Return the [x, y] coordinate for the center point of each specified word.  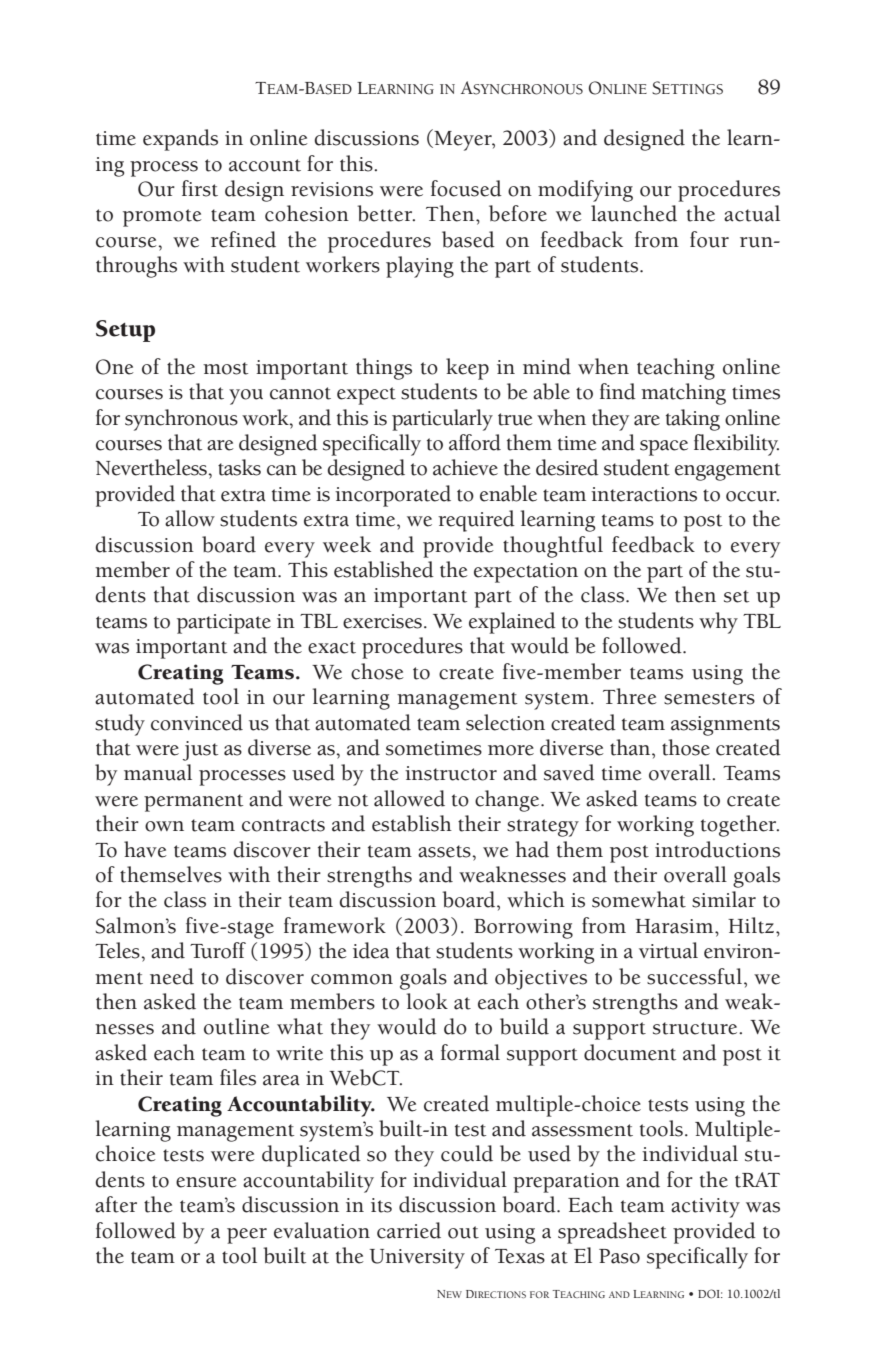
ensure [206, 1182]
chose [377, 671]
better [385, 213]
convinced [197, 722]
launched [634, 213]
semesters [709, 698]
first [200, 188]
